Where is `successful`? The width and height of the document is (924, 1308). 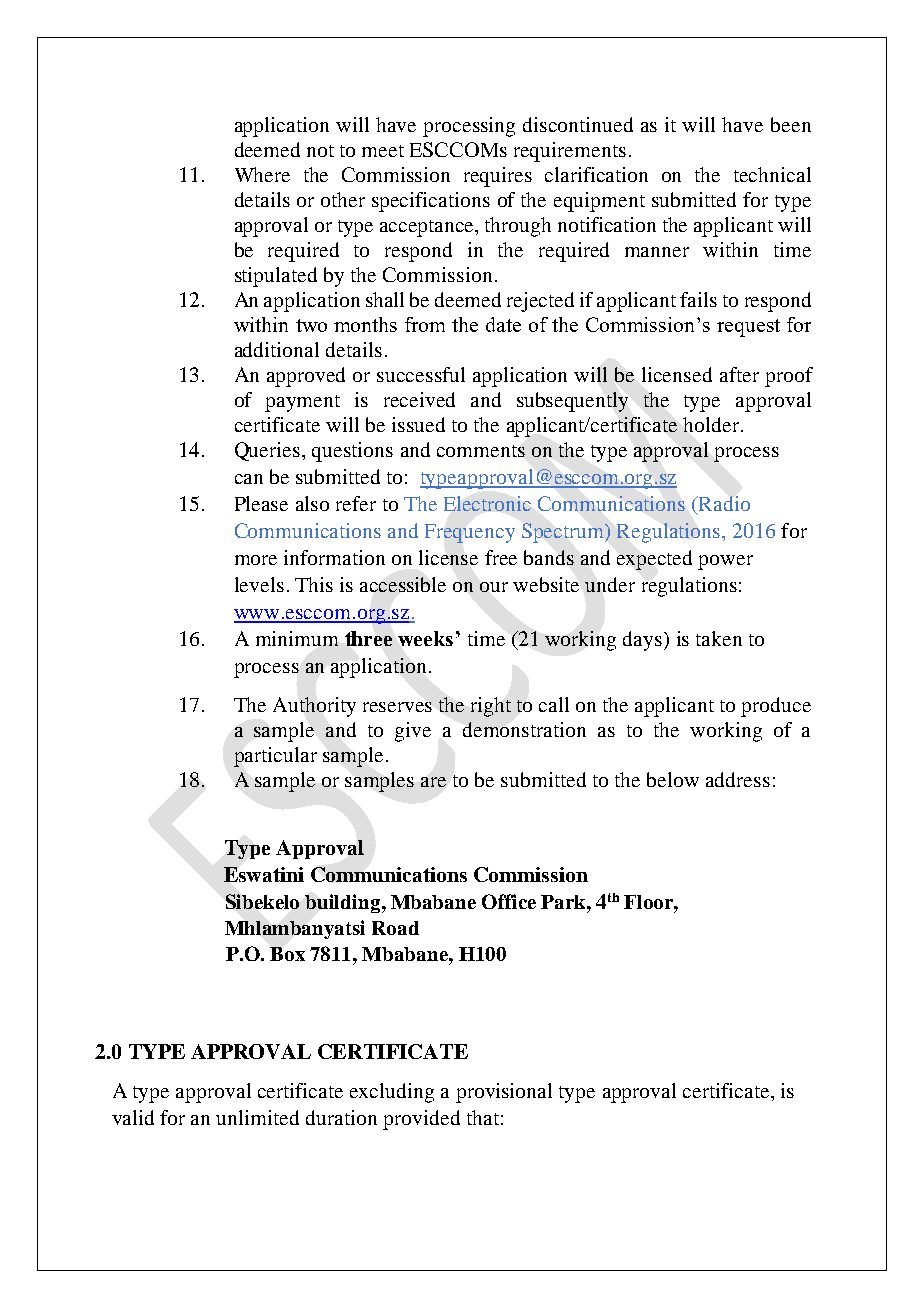
successful is located at coordinates (421, 374).
